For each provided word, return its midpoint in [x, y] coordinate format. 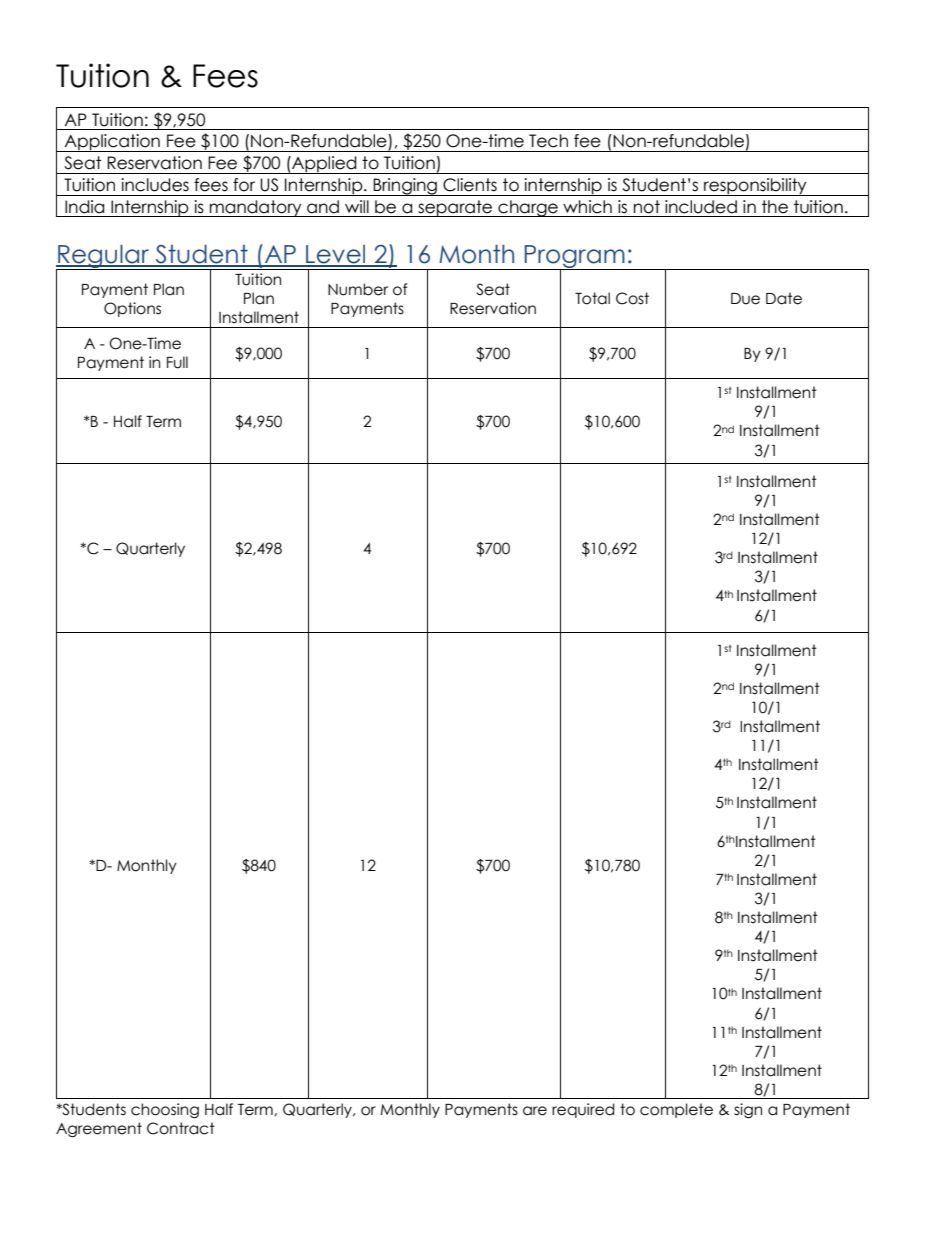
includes [155, 185]
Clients [470, 185]
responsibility [755, 187]
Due [745, 299]
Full [177, 362]
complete [676, 1110]
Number [358, 289]
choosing [165, 1110]
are [535, 1111]
